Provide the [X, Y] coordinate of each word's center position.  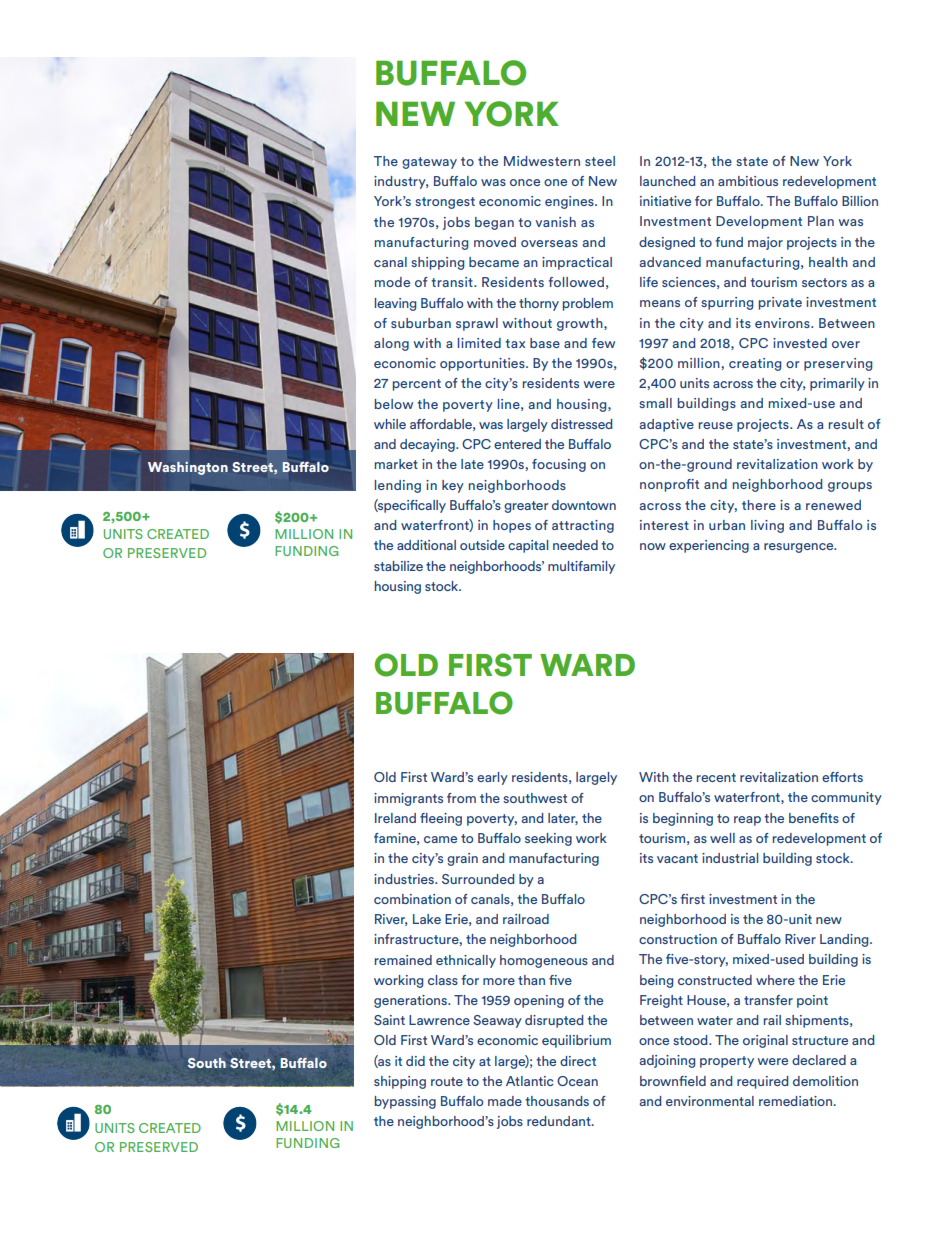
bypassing [405, 1102]
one [555, 182]
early [492, 778]
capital [528, 546]
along [391, 344]
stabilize [398, 566]
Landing [845, 940]
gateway [429, 163]
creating [755, 364]
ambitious [748, 181]
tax [515, 343]
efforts [842, 777]
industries [405, 879]
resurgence [800, 548]
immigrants [408, 799]
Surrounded [478, 879]
